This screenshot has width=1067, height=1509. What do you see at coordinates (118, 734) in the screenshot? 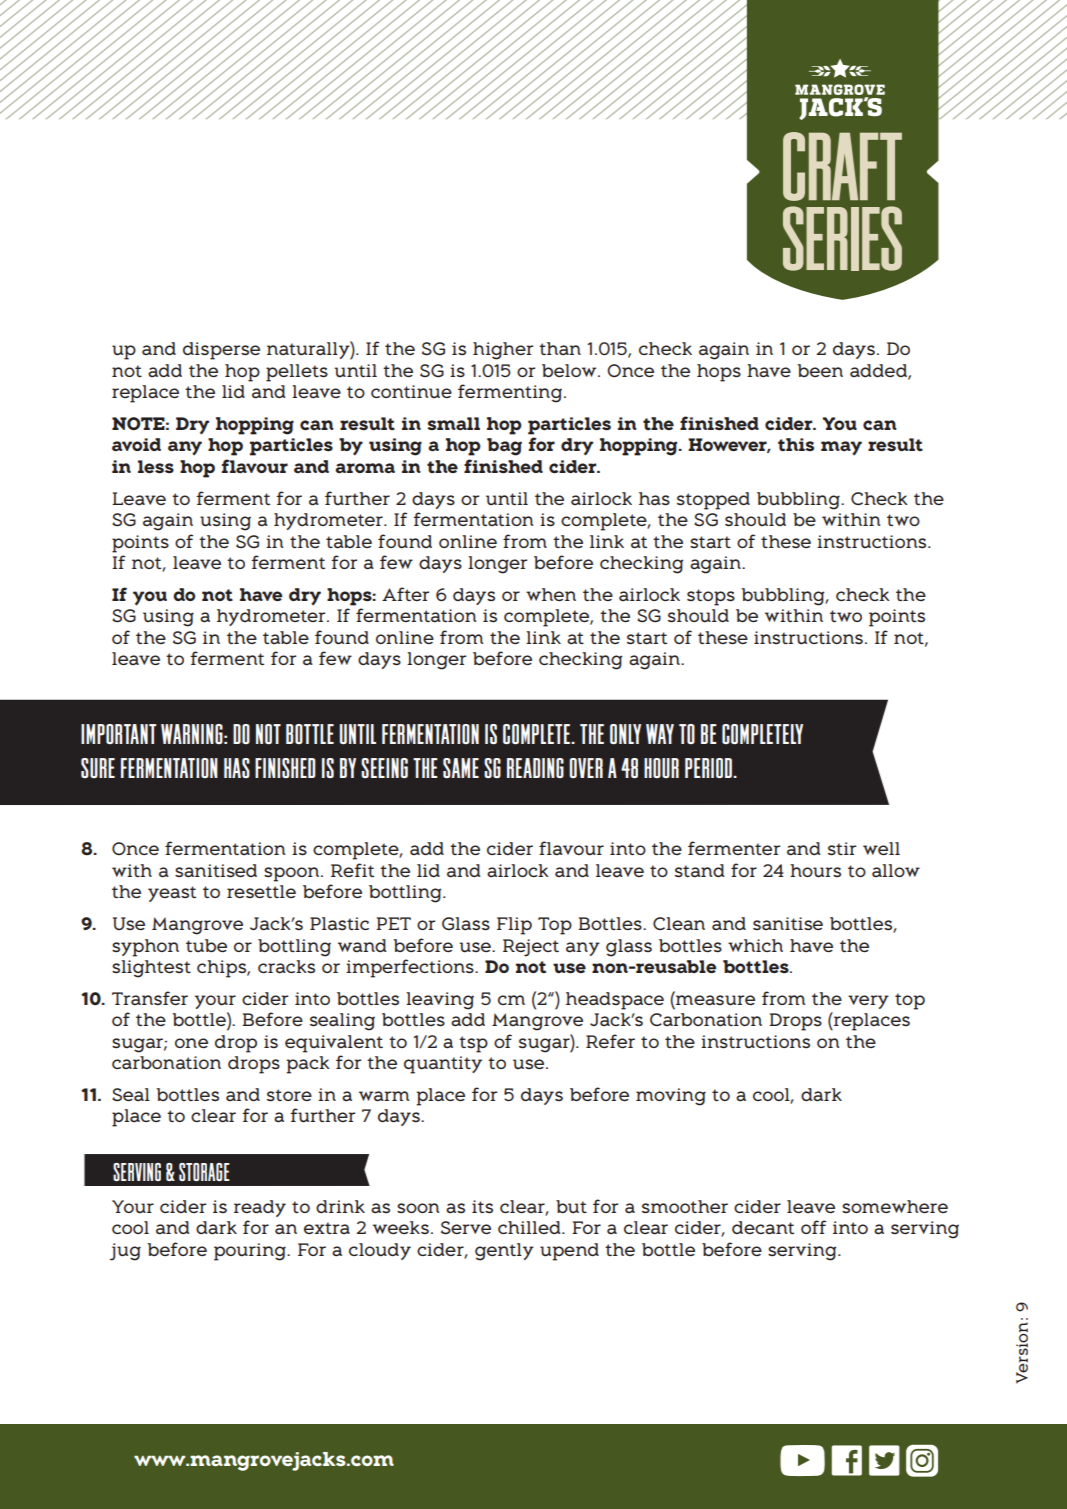
I see `IMPORTANT` at bounding box center [118, 734].
